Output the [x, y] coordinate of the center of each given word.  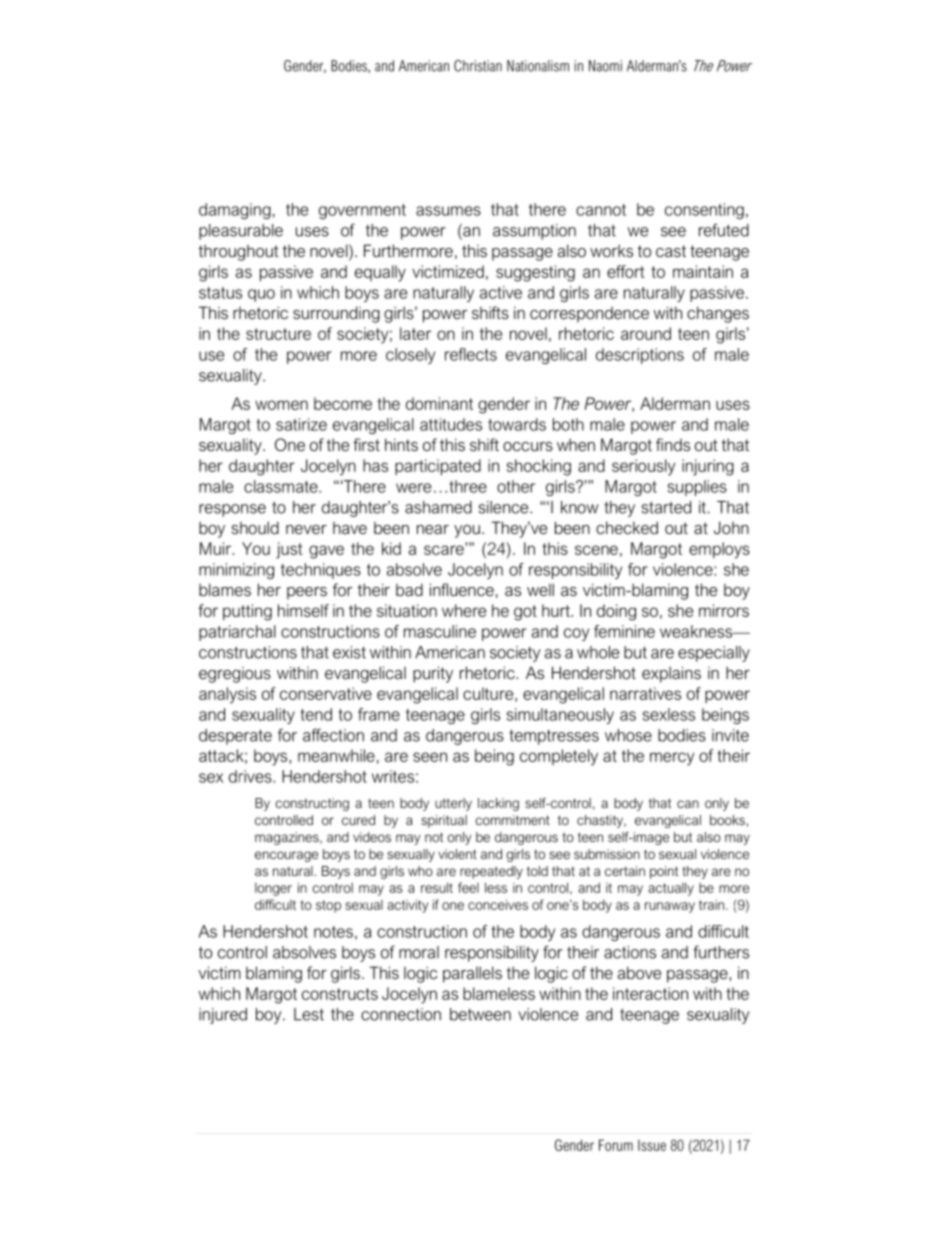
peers [307, 593]
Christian [478, 66]
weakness [697, 631]
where [464, 610]
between [480, 1014]
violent [457, 854]
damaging [235, 211]
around [646, 333]
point [664, 872]
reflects [471, 354]
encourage [286, 856]
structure [278, 334]
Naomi [605, 66]
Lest [309, 1014]
